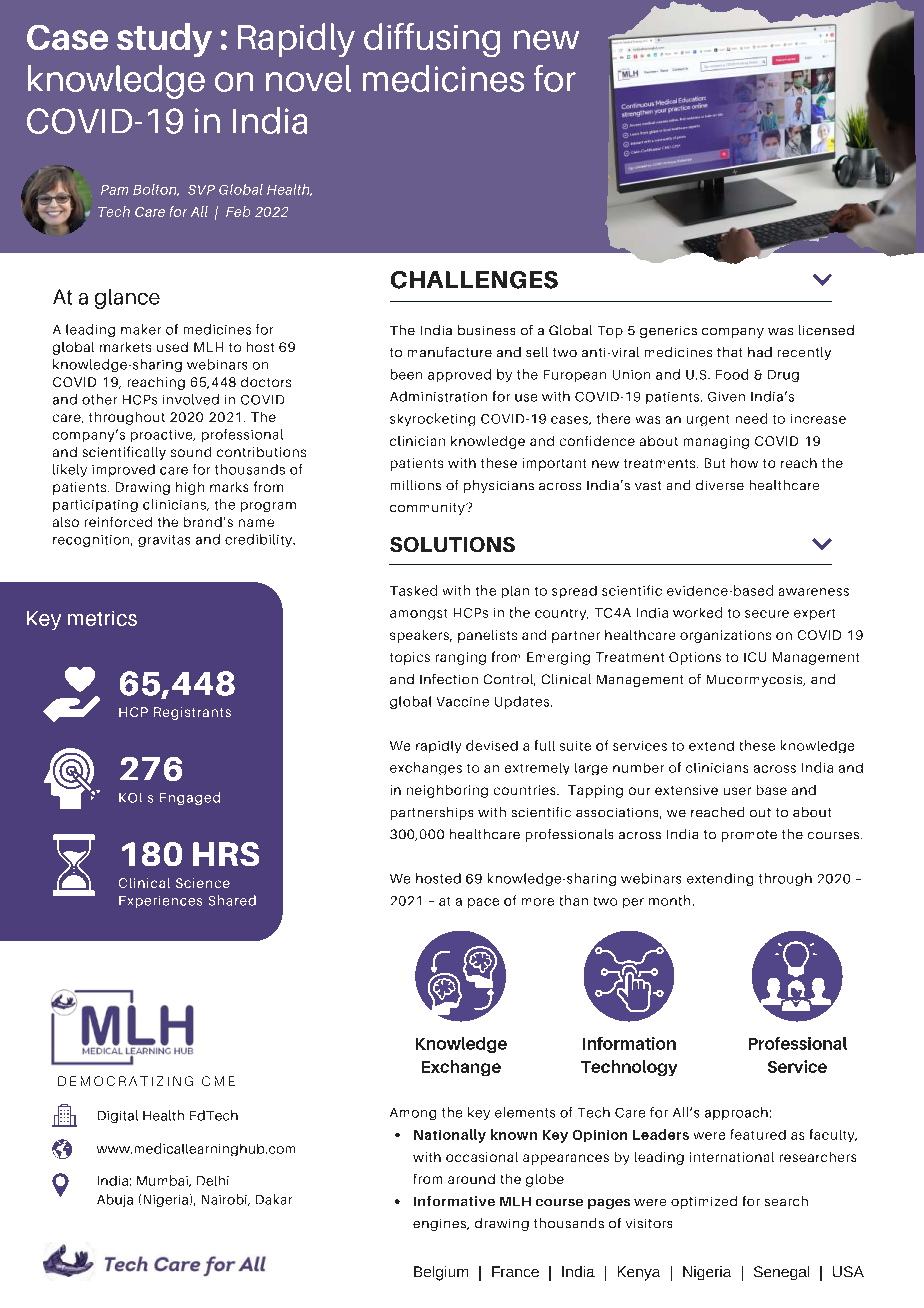 The image size is (924, 1308). What do you see at coordinates (744, 463) in the screenshot?
I see `how` at bounding box center [744, 463].
